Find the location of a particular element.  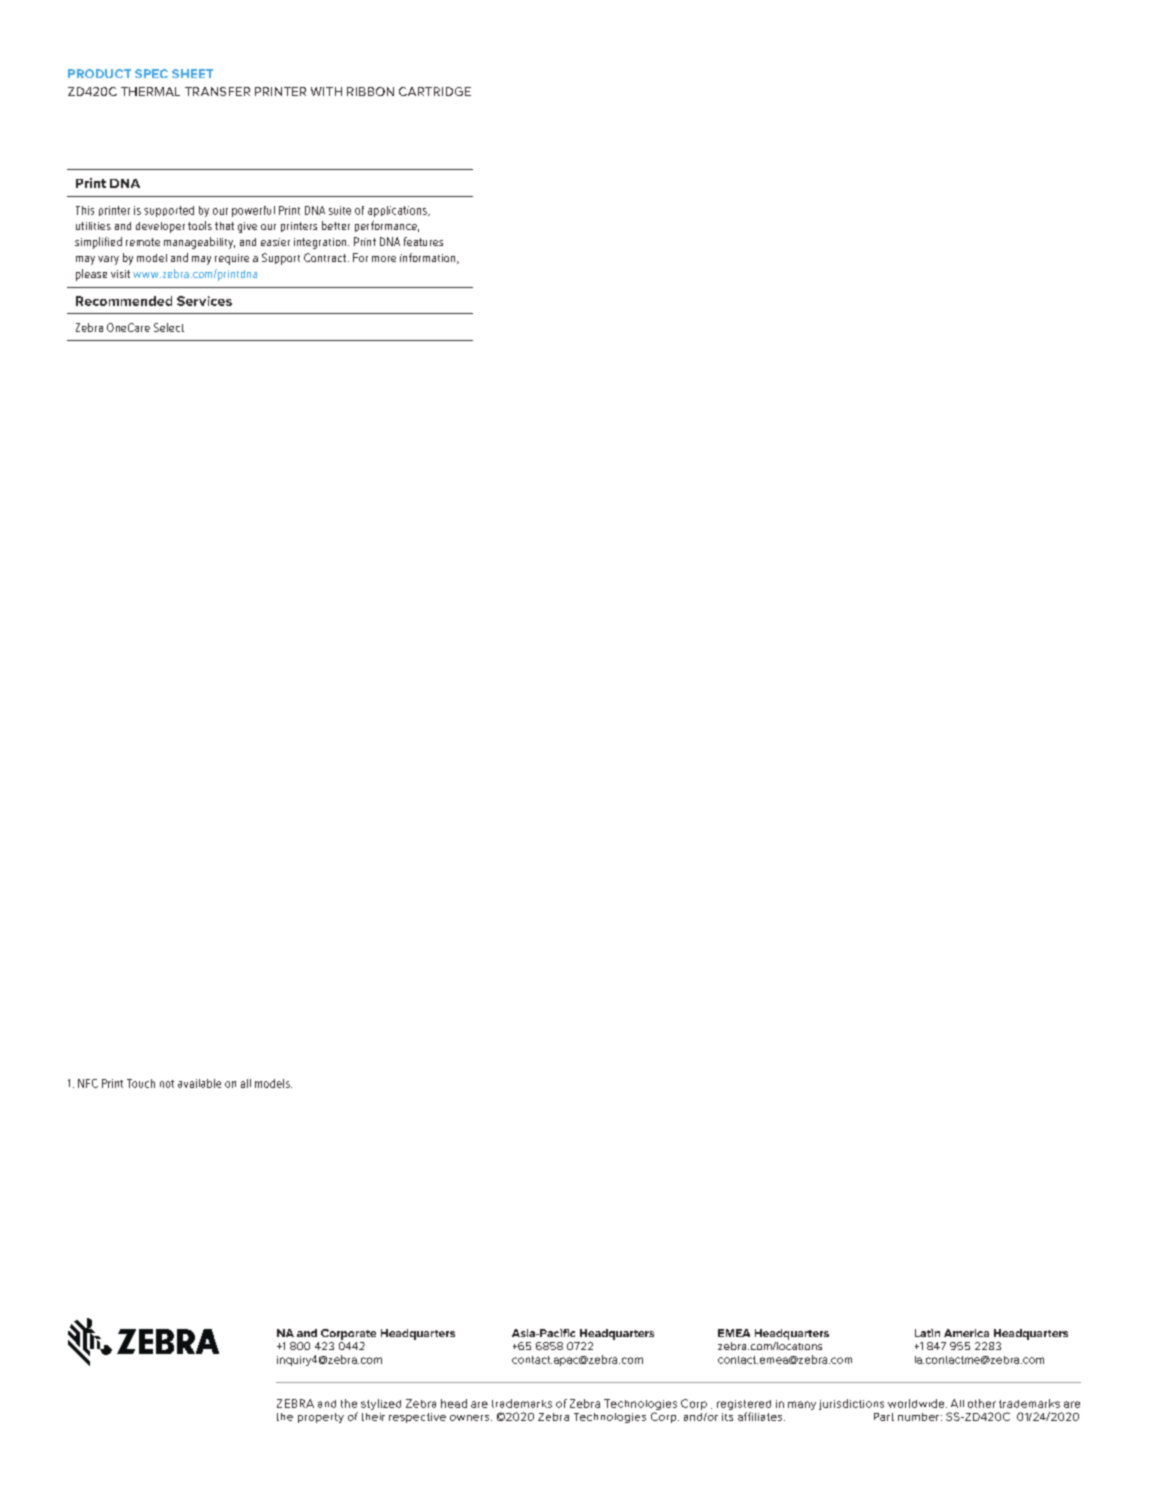

property is located at coordinates (321, 1418).
